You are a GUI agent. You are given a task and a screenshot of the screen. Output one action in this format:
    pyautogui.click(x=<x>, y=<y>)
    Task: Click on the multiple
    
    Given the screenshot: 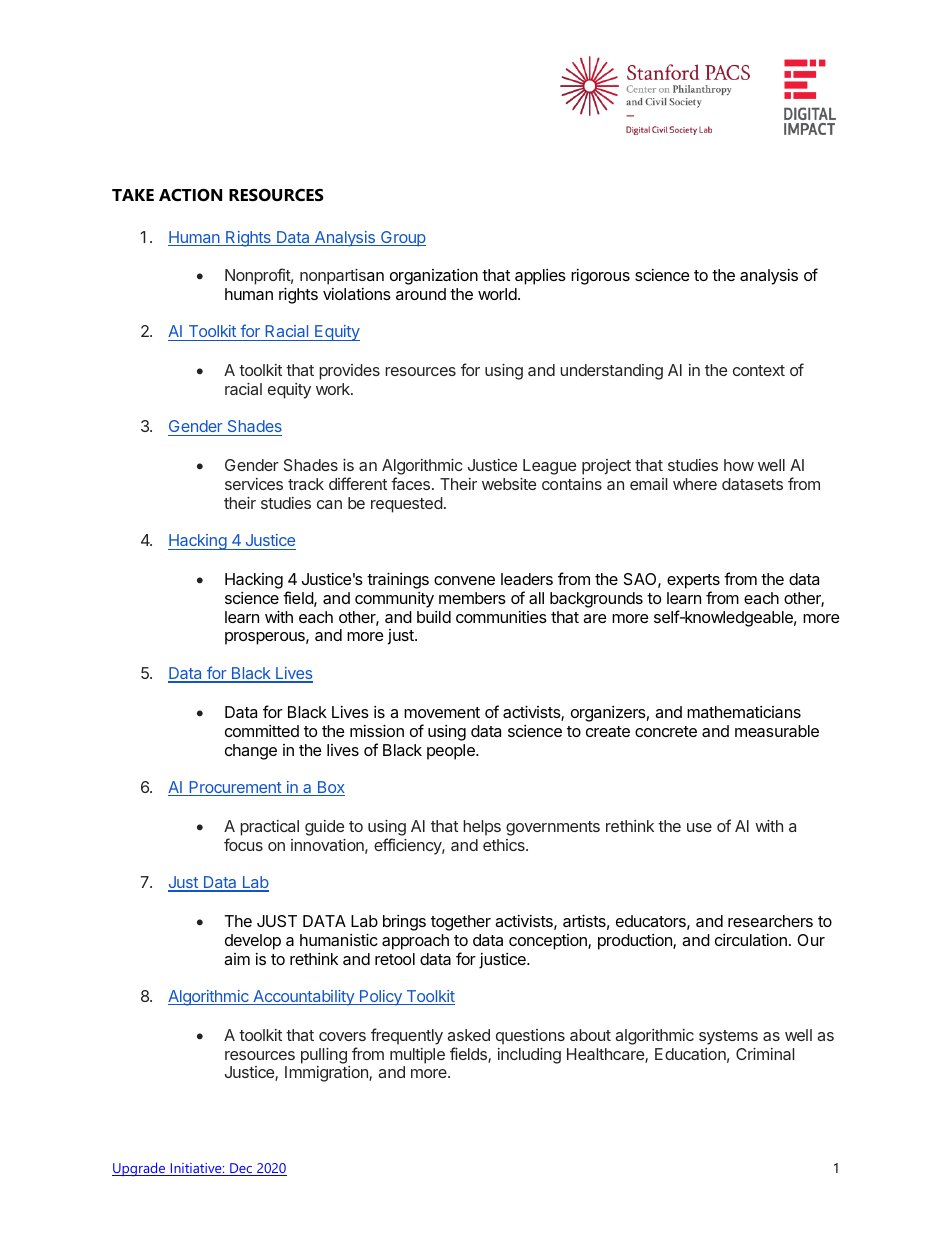 What is the action you would take?
    pyautogui.click(x=417, y=1056)
